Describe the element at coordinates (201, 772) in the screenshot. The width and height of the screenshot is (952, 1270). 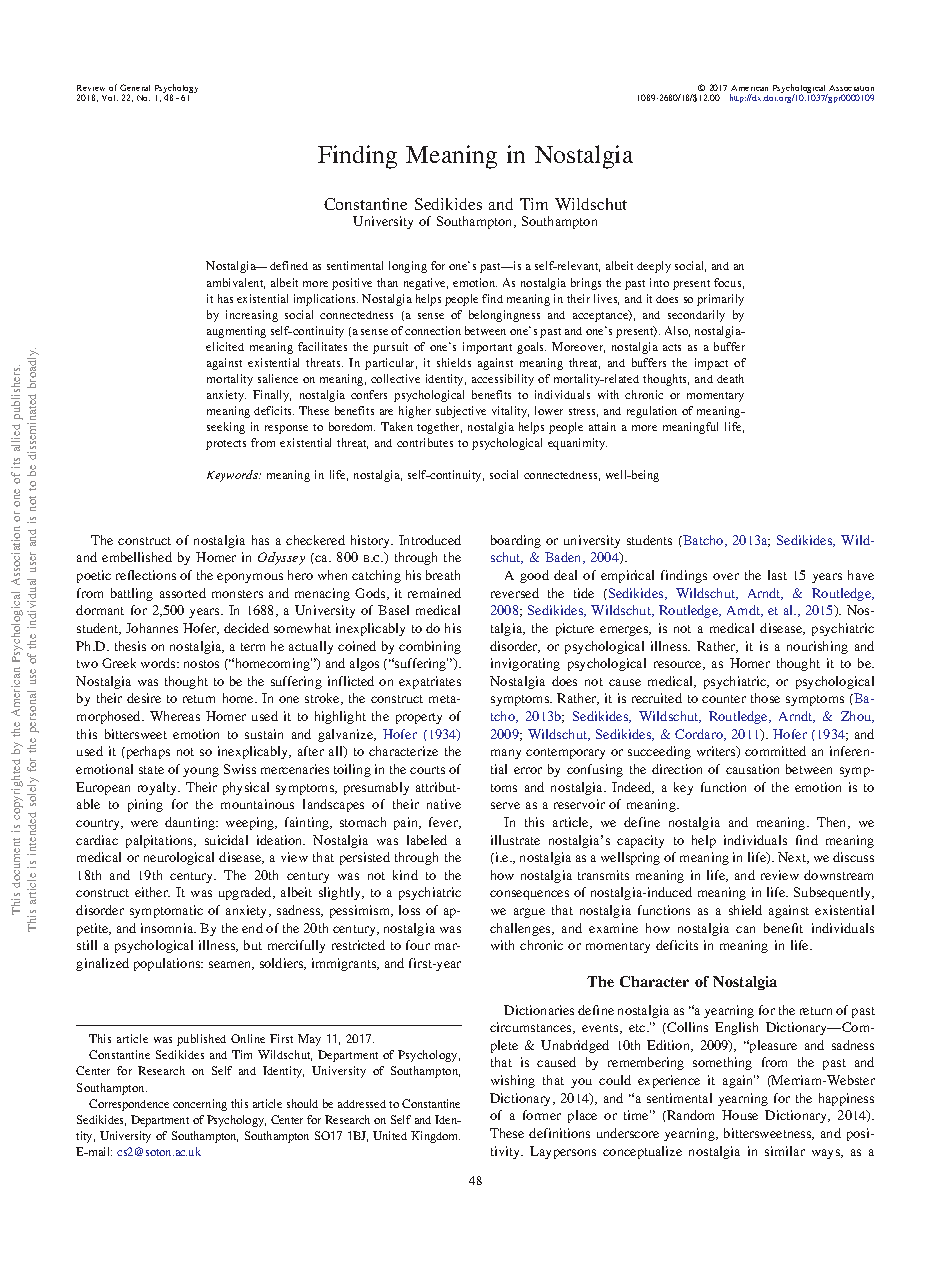
I see `young` at that location.
